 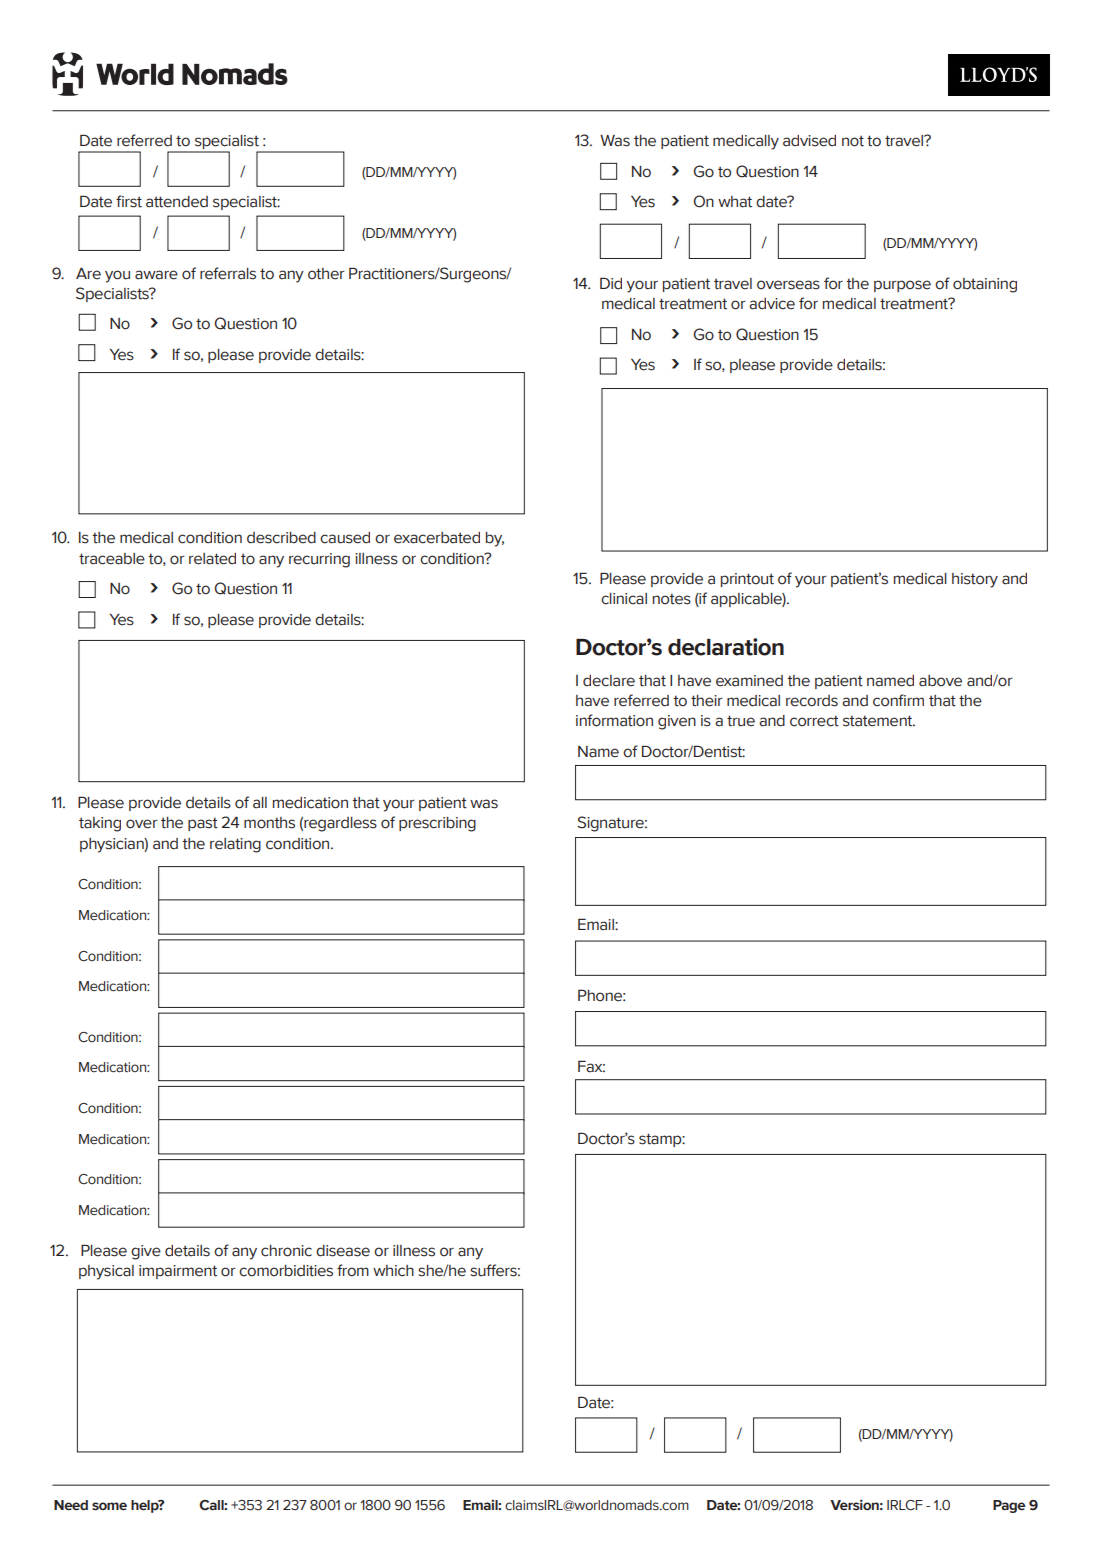 I want to click on aware, so click(x=156, y=275).
